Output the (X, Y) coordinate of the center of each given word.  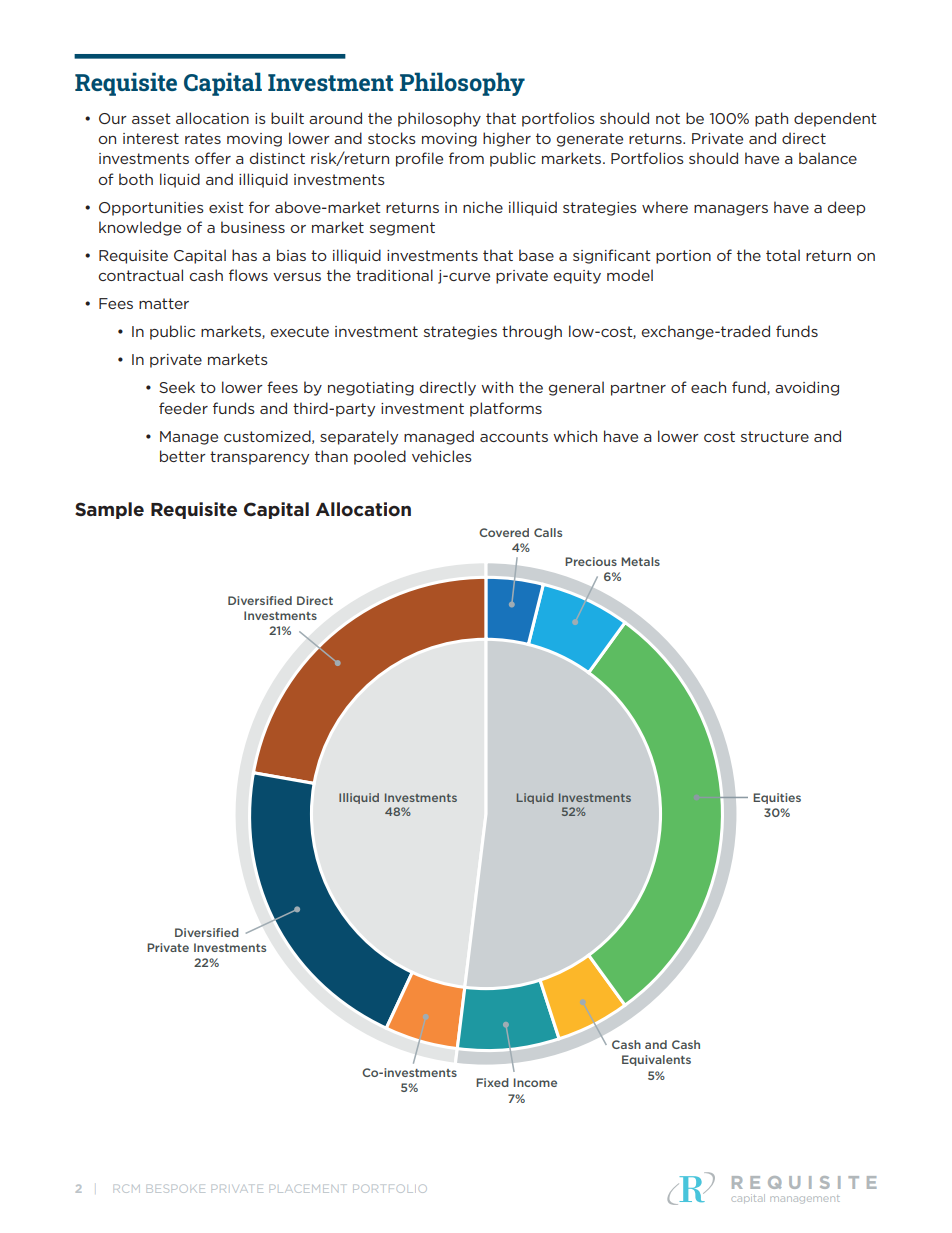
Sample (109, 510)
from (466, 158)
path (771, 119)
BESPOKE (176, 1188)
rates (203, 138)
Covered (504, 532)
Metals (640, 561)
